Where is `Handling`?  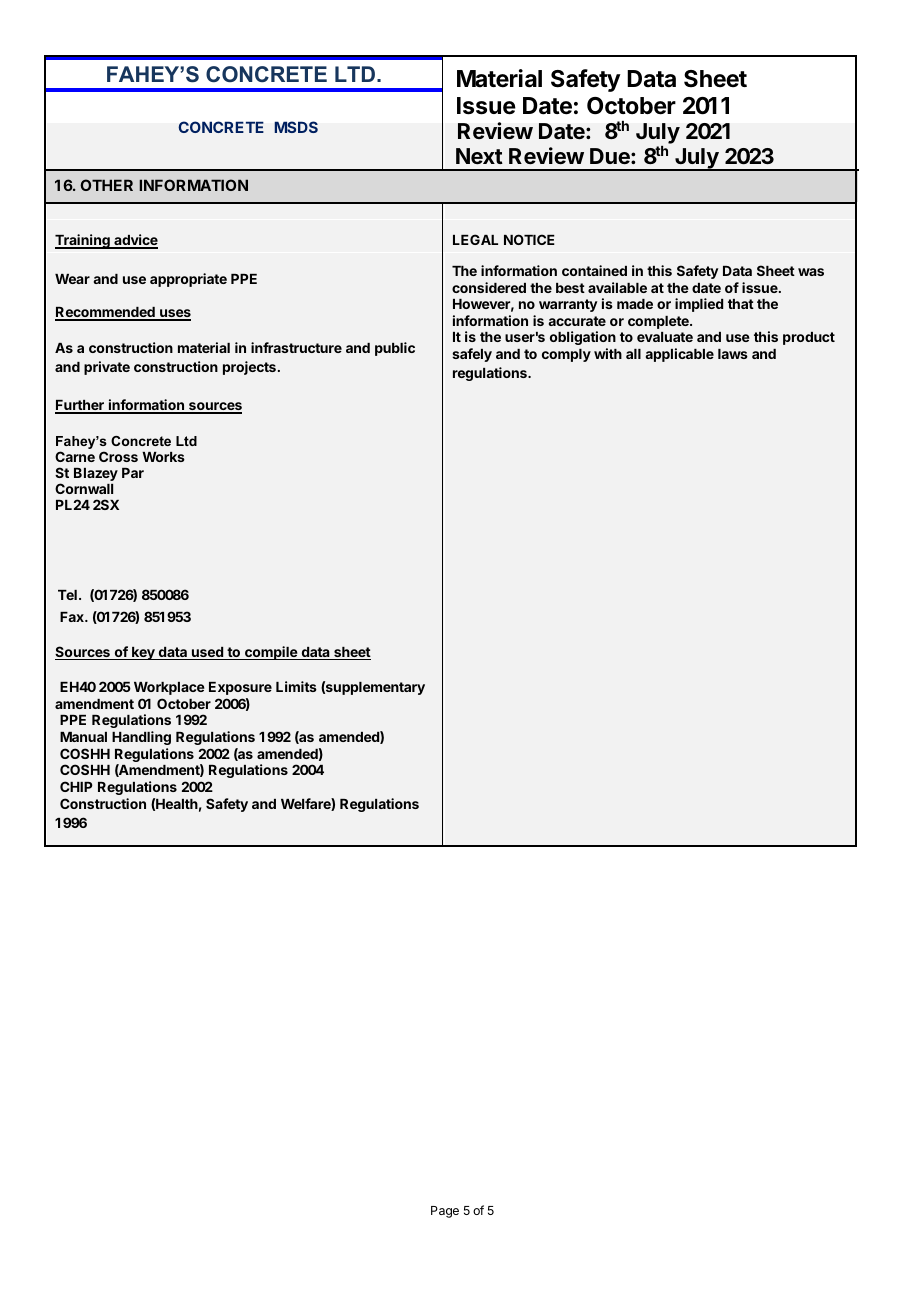 Handling is located at coordinates (141, 738).
